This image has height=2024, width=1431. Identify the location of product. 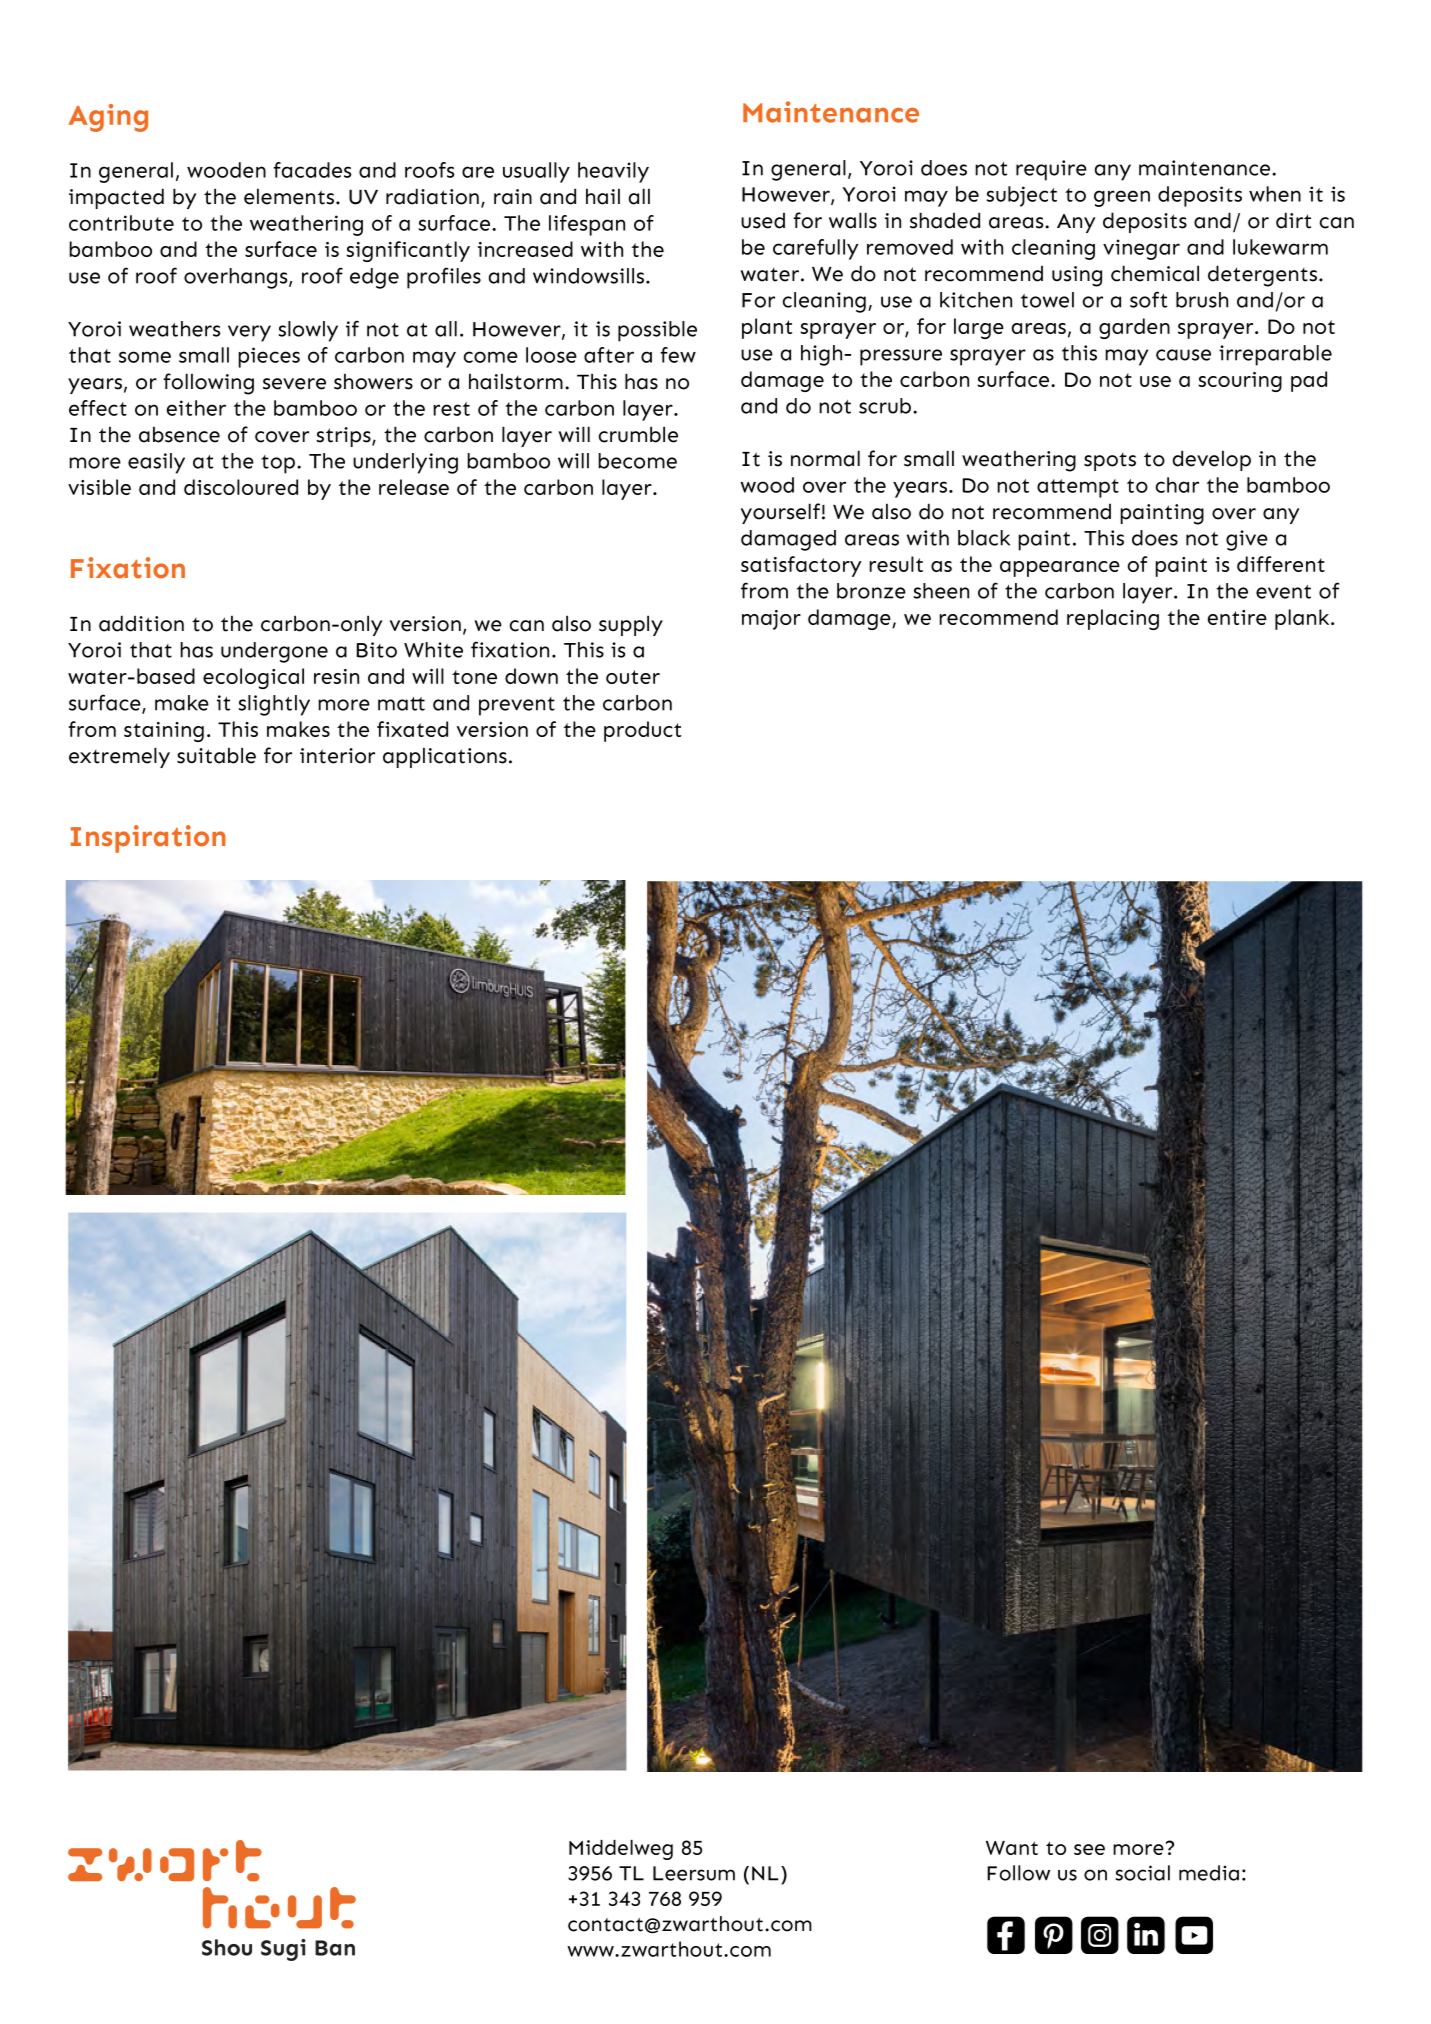
(642, 731).
